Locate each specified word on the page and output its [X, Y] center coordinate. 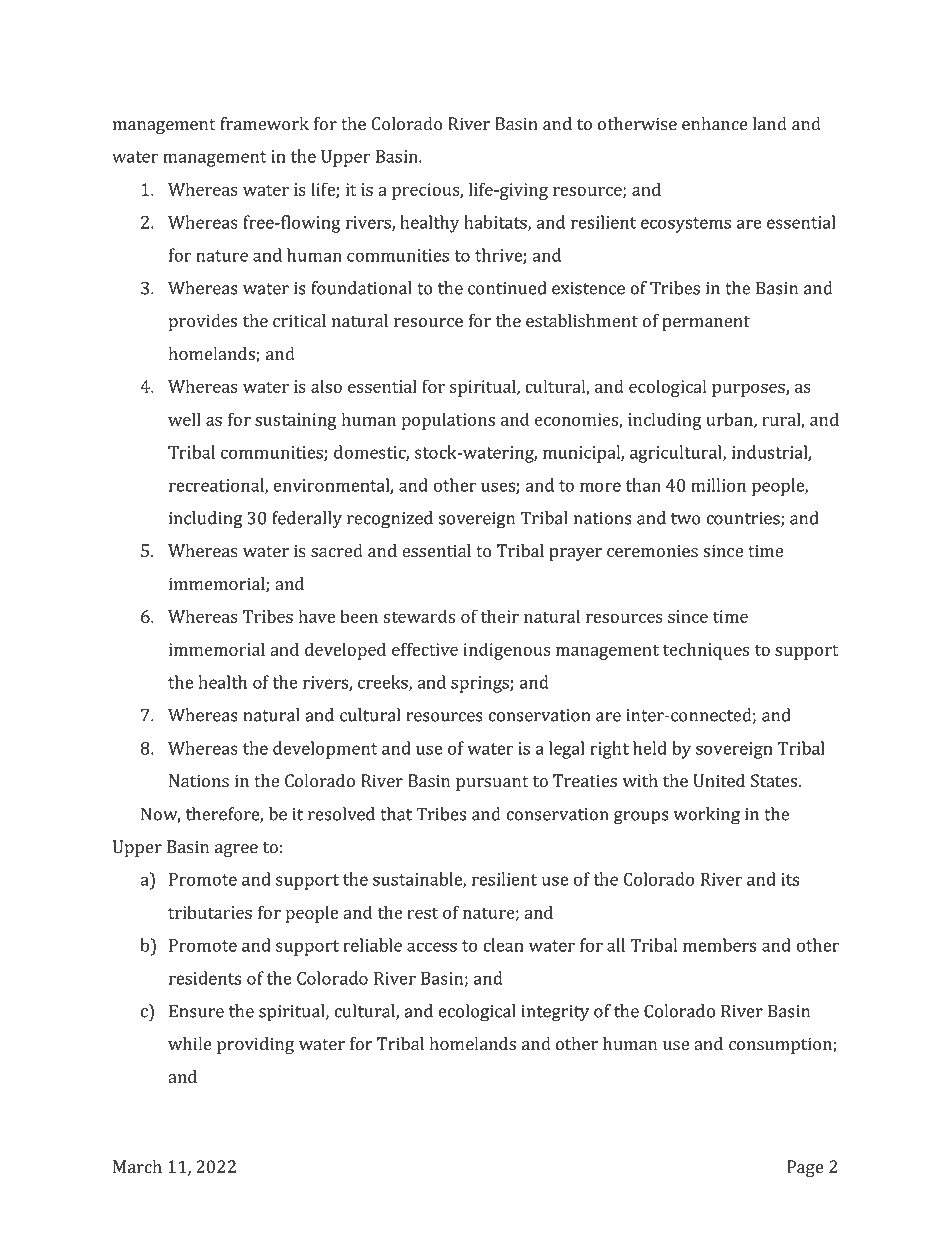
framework [264, 124]
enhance [715, 124]
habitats [496, 223]
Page [805, 1168]
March [137, 1167]
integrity [555, 1013]
